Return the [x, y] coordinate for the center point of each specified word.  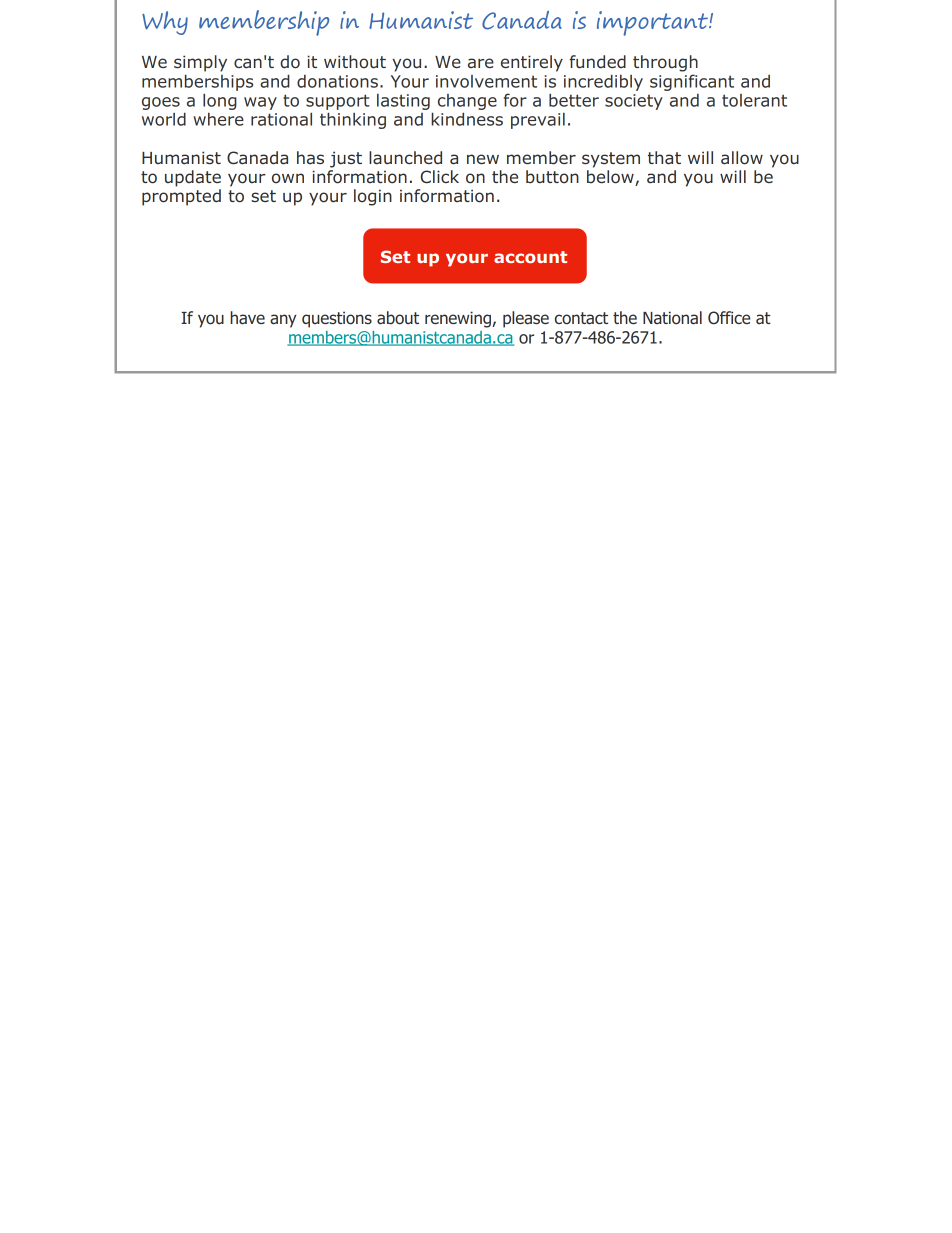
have [247, 318]
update [193, 178]
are [481, 63]
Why [165, 23]
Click [440, 176]
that [664, 158]
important [653, 23]
